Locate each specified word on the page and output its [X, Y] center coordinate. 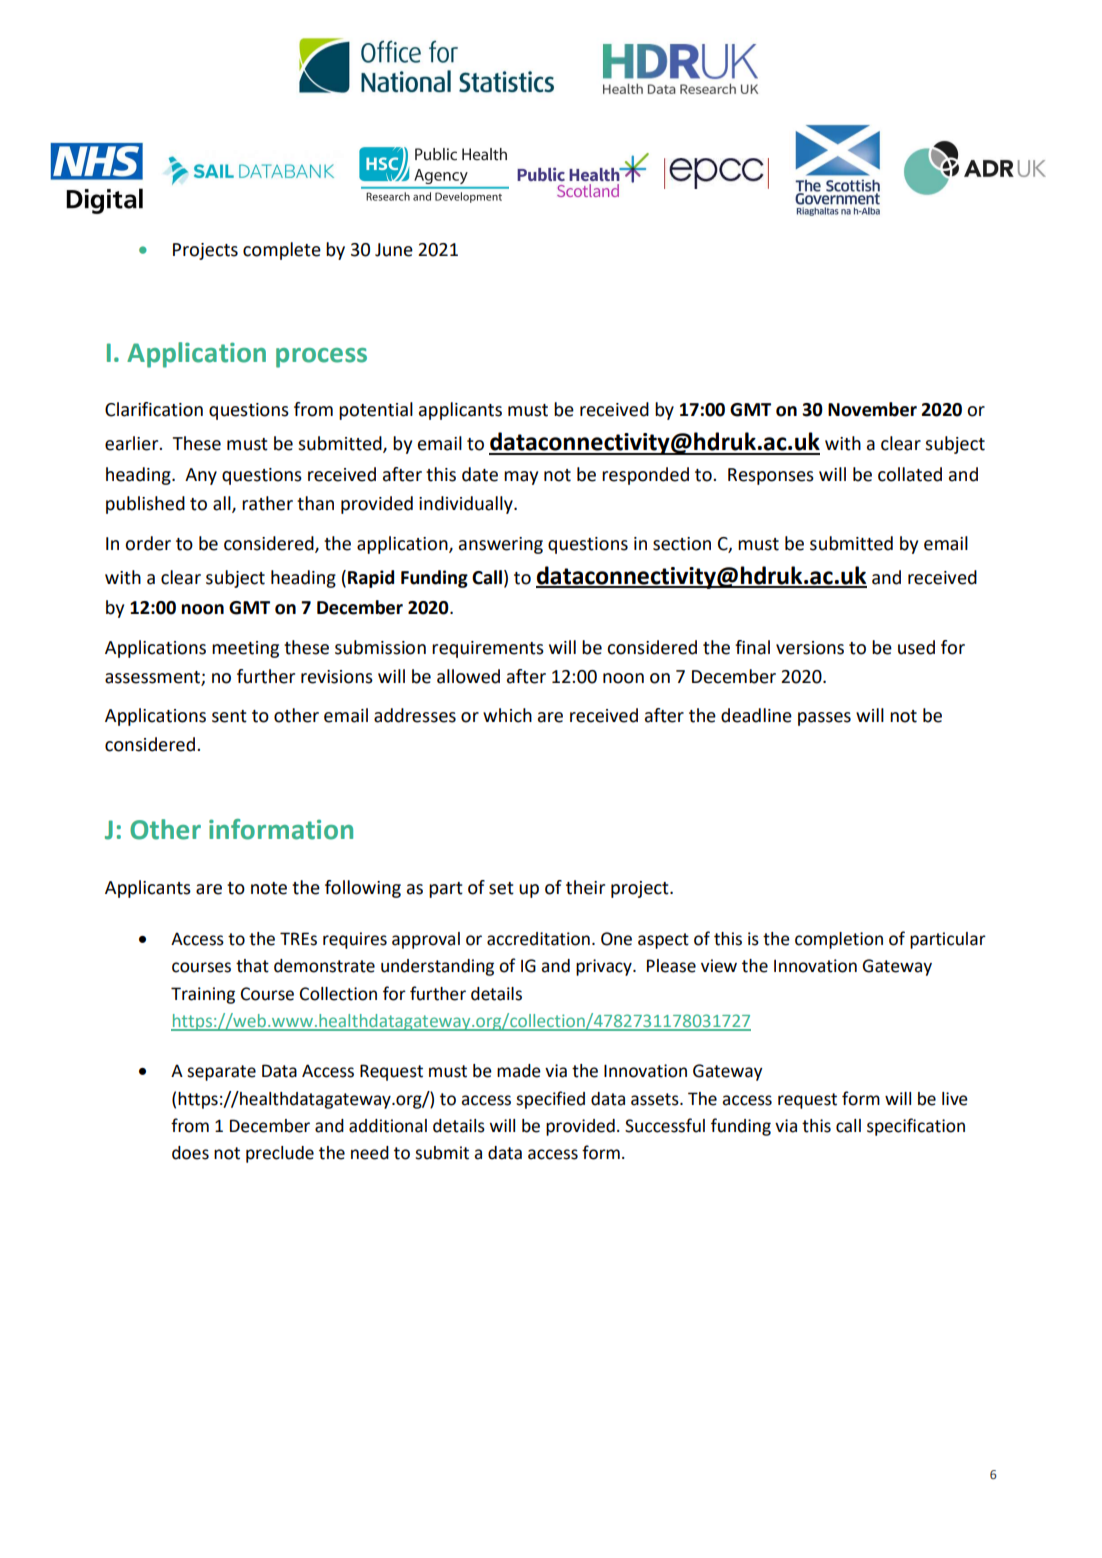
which [507, 715]
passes [824, 719]
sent [229, 716]
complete [282, 251]
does [190, 1153]
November [872, 409]
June [394, 250]
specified [550, 1100]
